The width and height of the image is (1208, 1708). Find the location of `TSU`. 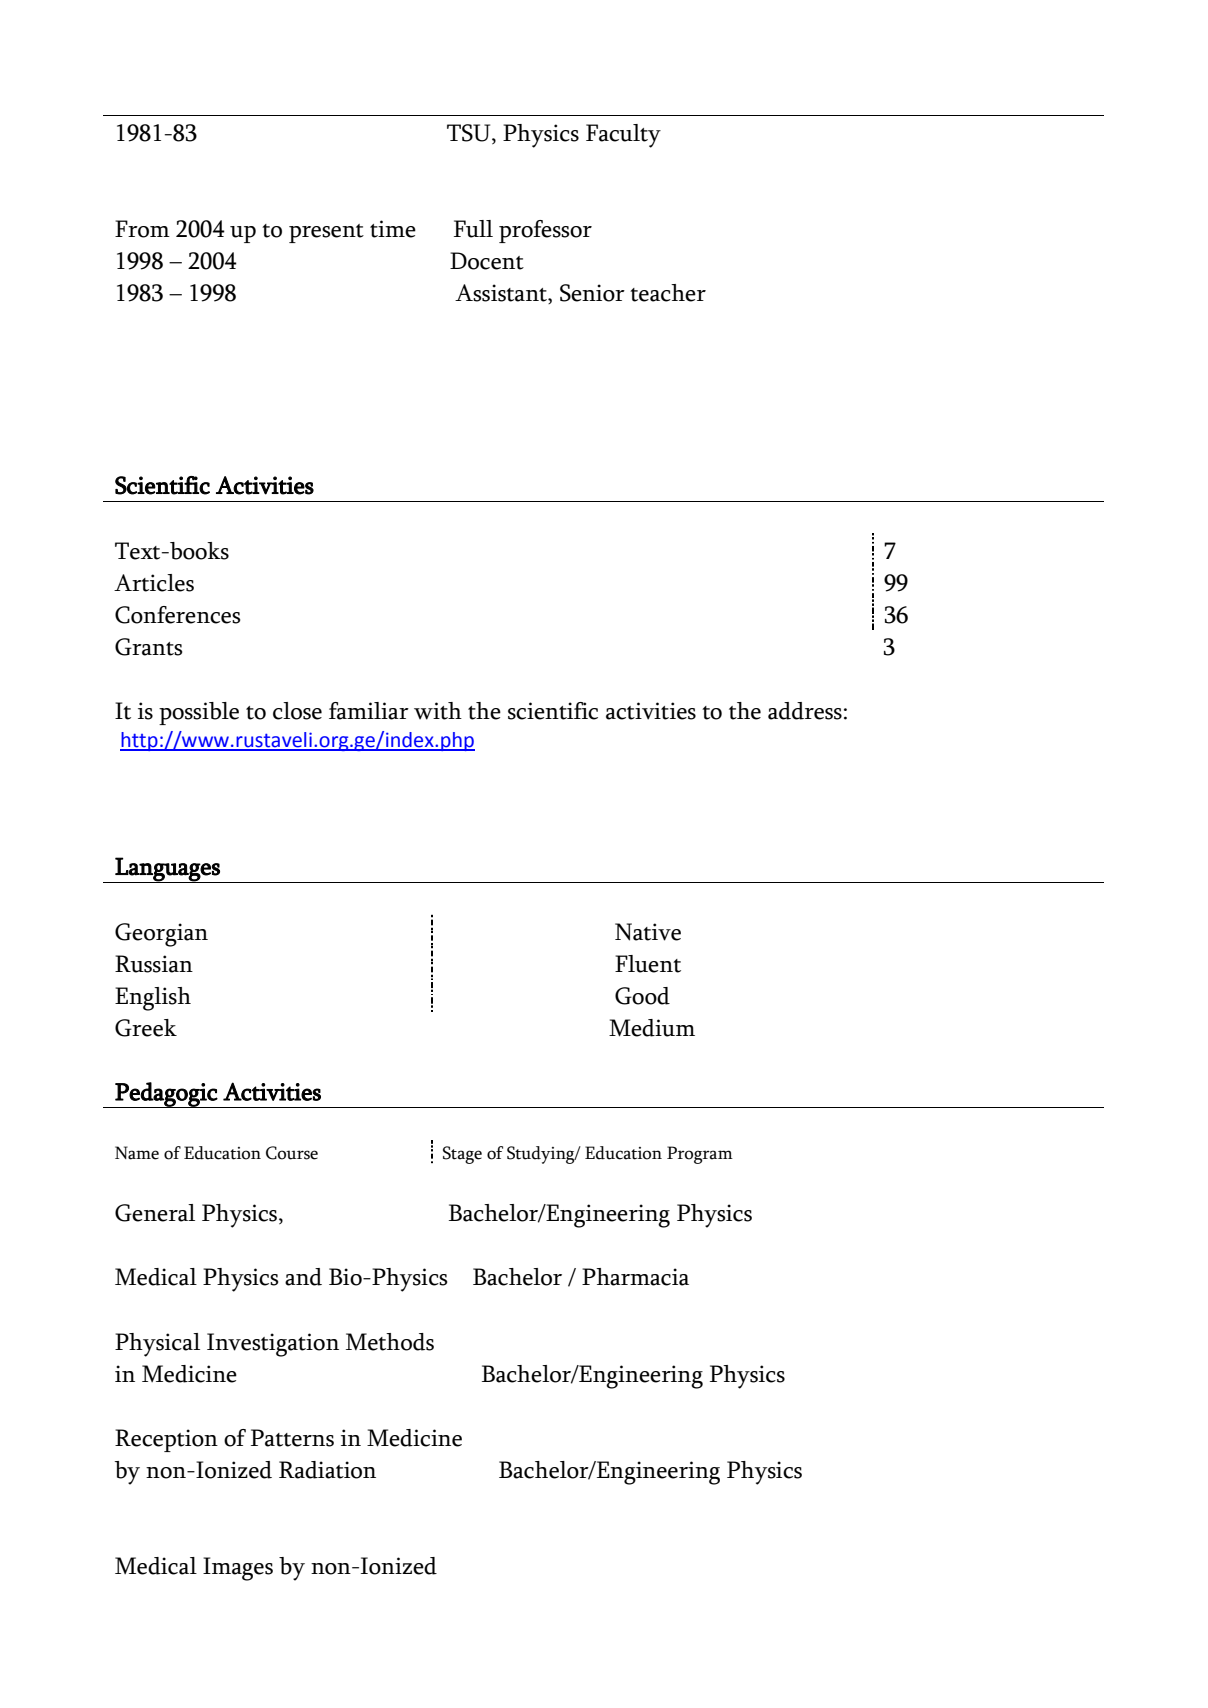

TSU is located at coordinates (470, 134).
